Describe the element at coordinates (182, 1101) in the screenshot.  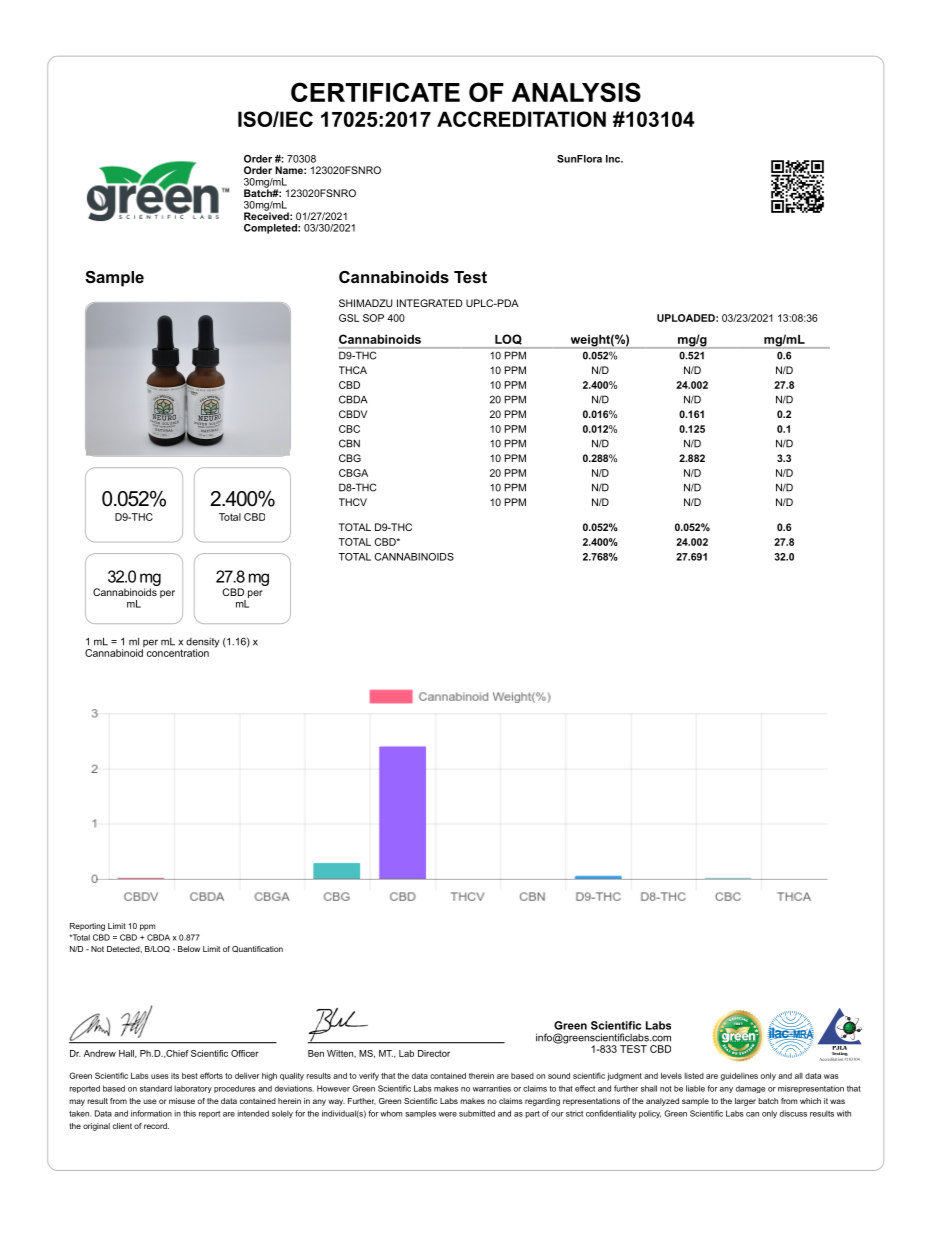
I see `misuse` at that location.
